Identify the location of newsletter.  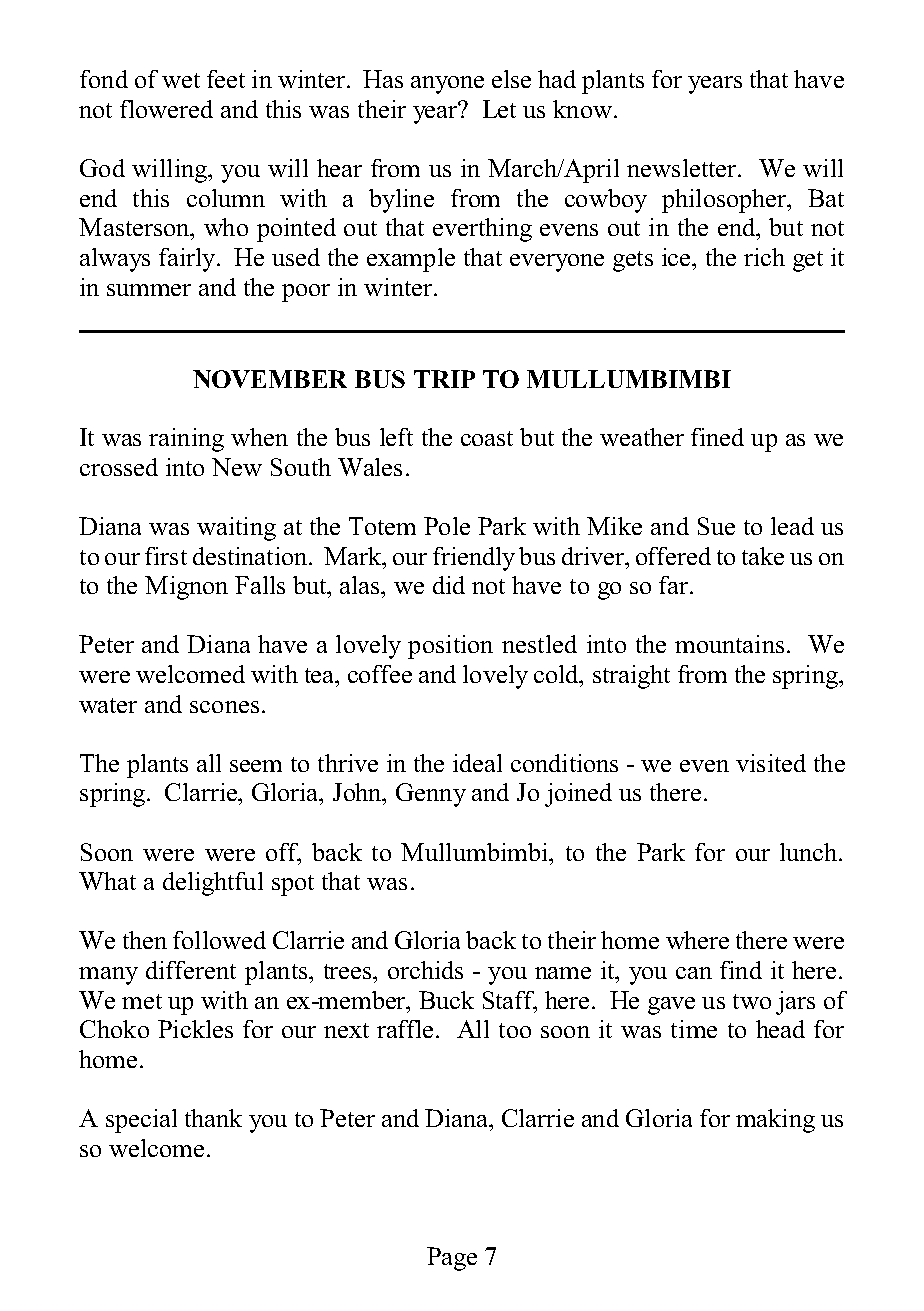
(683, 168).
